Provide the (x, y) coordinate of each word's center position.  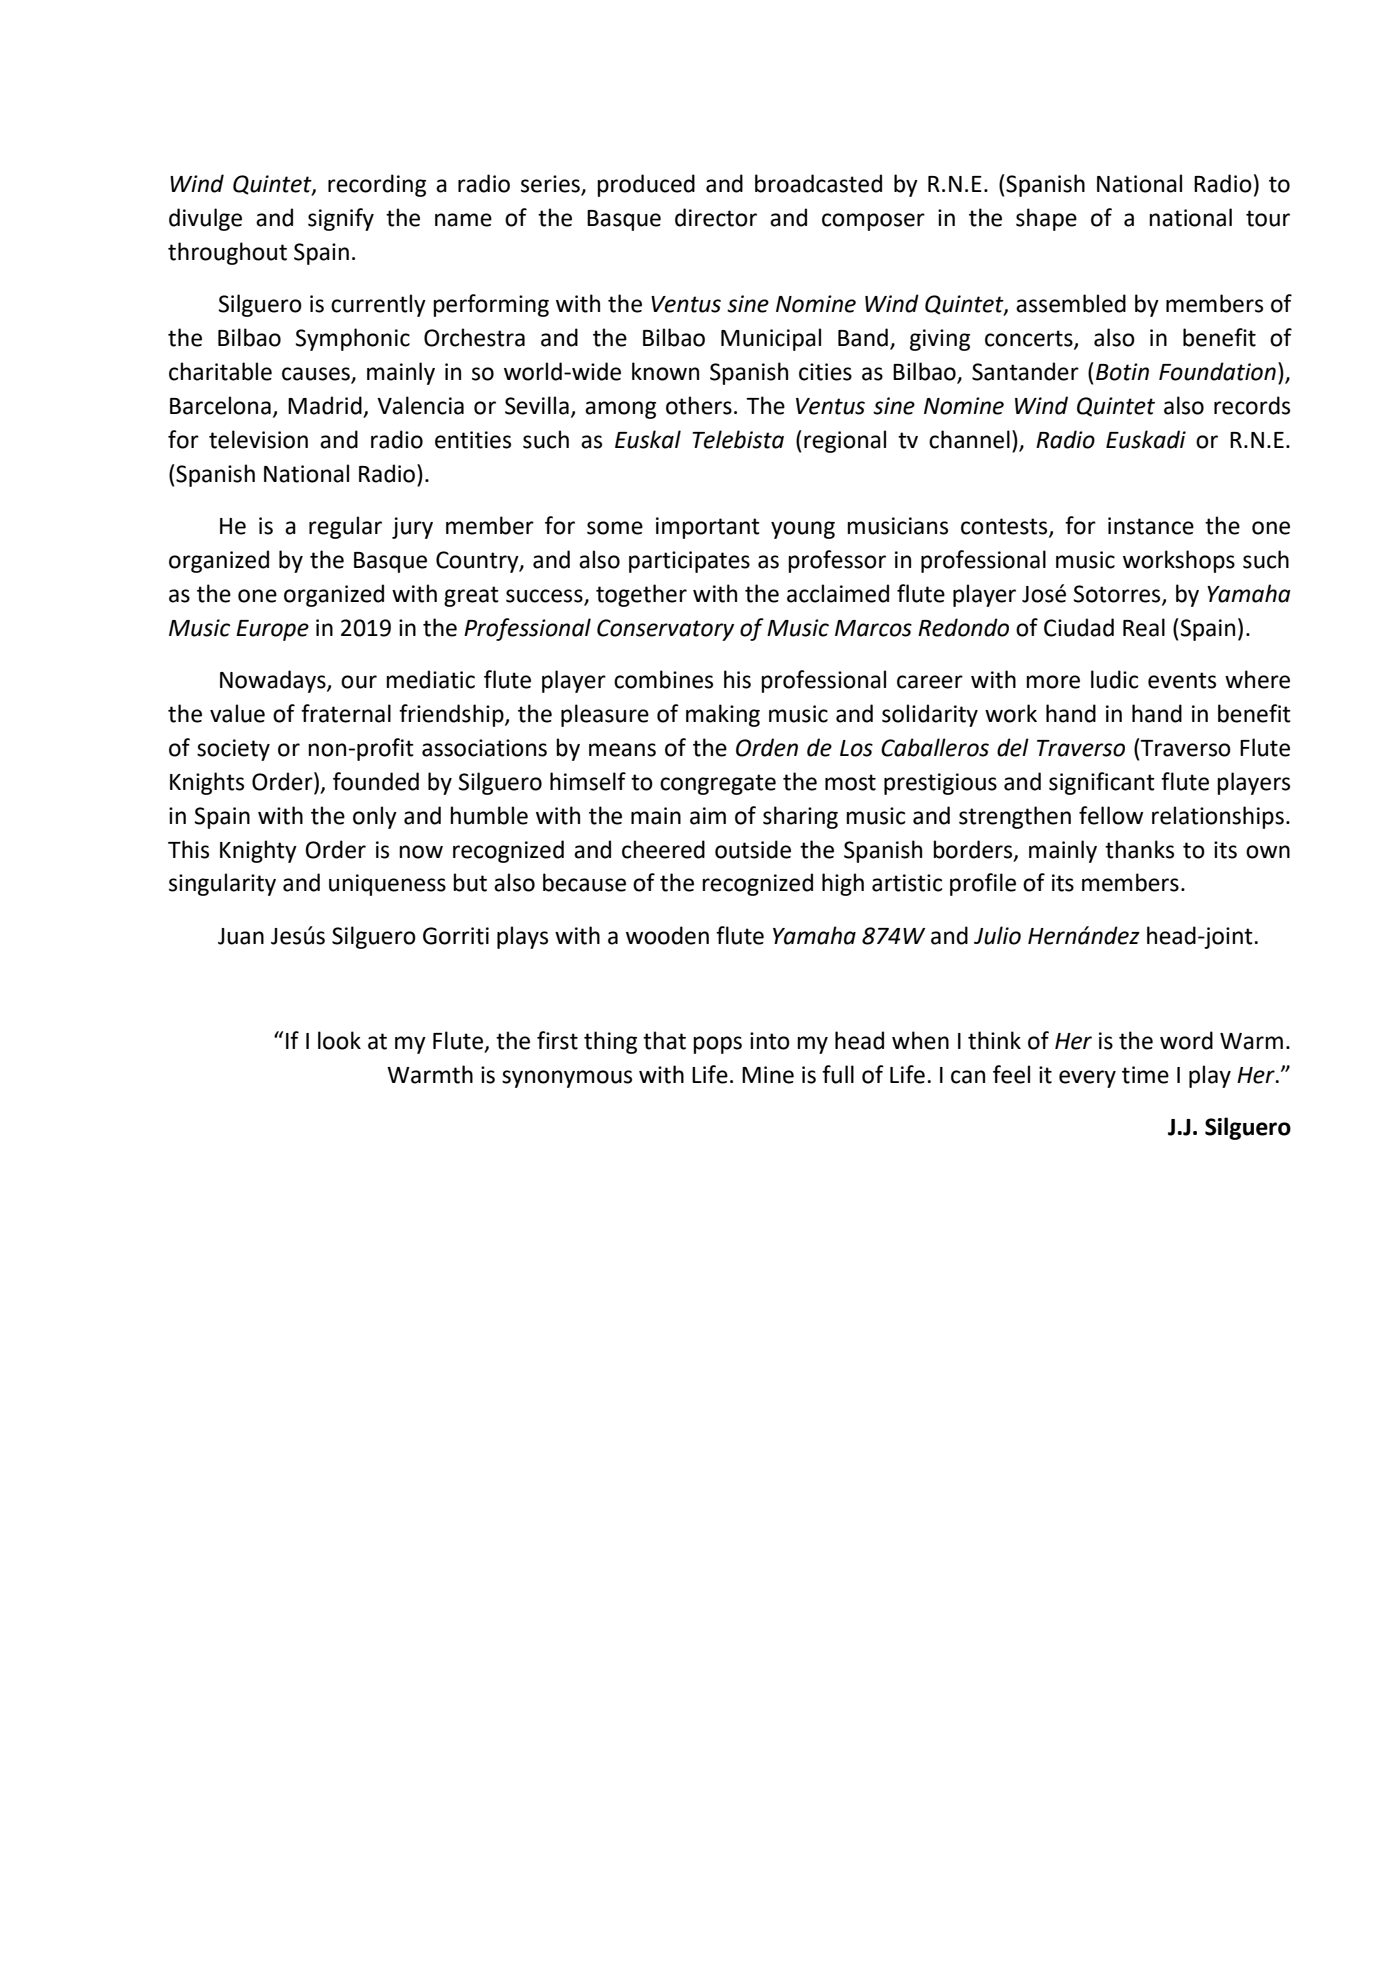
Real (1144, 627)
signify (341, 219)
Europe (272, 630)
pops (717, 1045)
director (716, 217)
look (339, 1040)
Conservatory (665, 630)
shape (1046, 219)
